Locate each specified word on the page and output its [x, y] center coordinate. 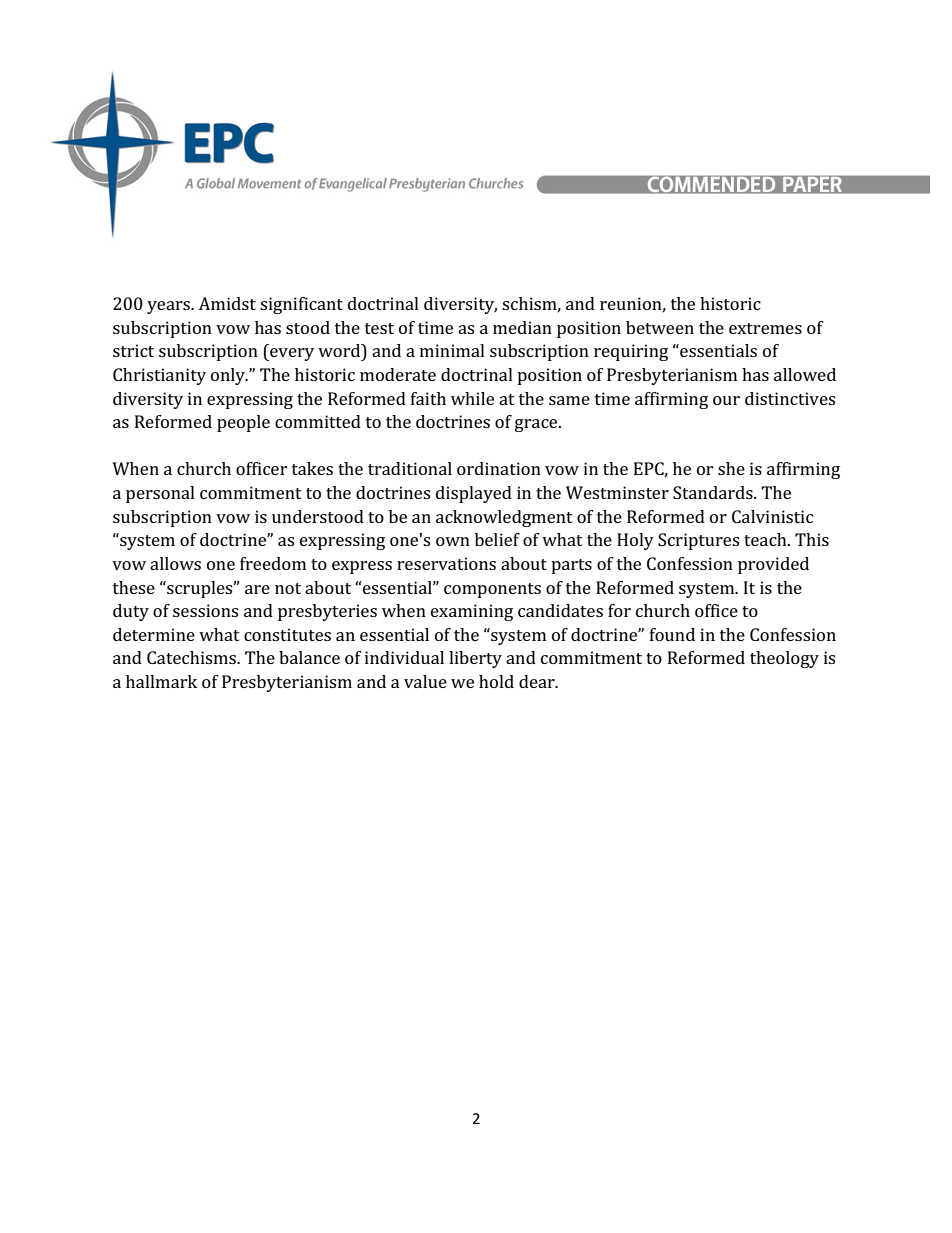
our [726, 400]
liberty [475, 659]
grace [537, 425]
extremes [765, 328]
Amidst [227, 303]
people [243, 423]
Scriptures [698, 541]
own [453, 541]
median [522, 327]
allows [175, 563]
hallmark [161, 681]
